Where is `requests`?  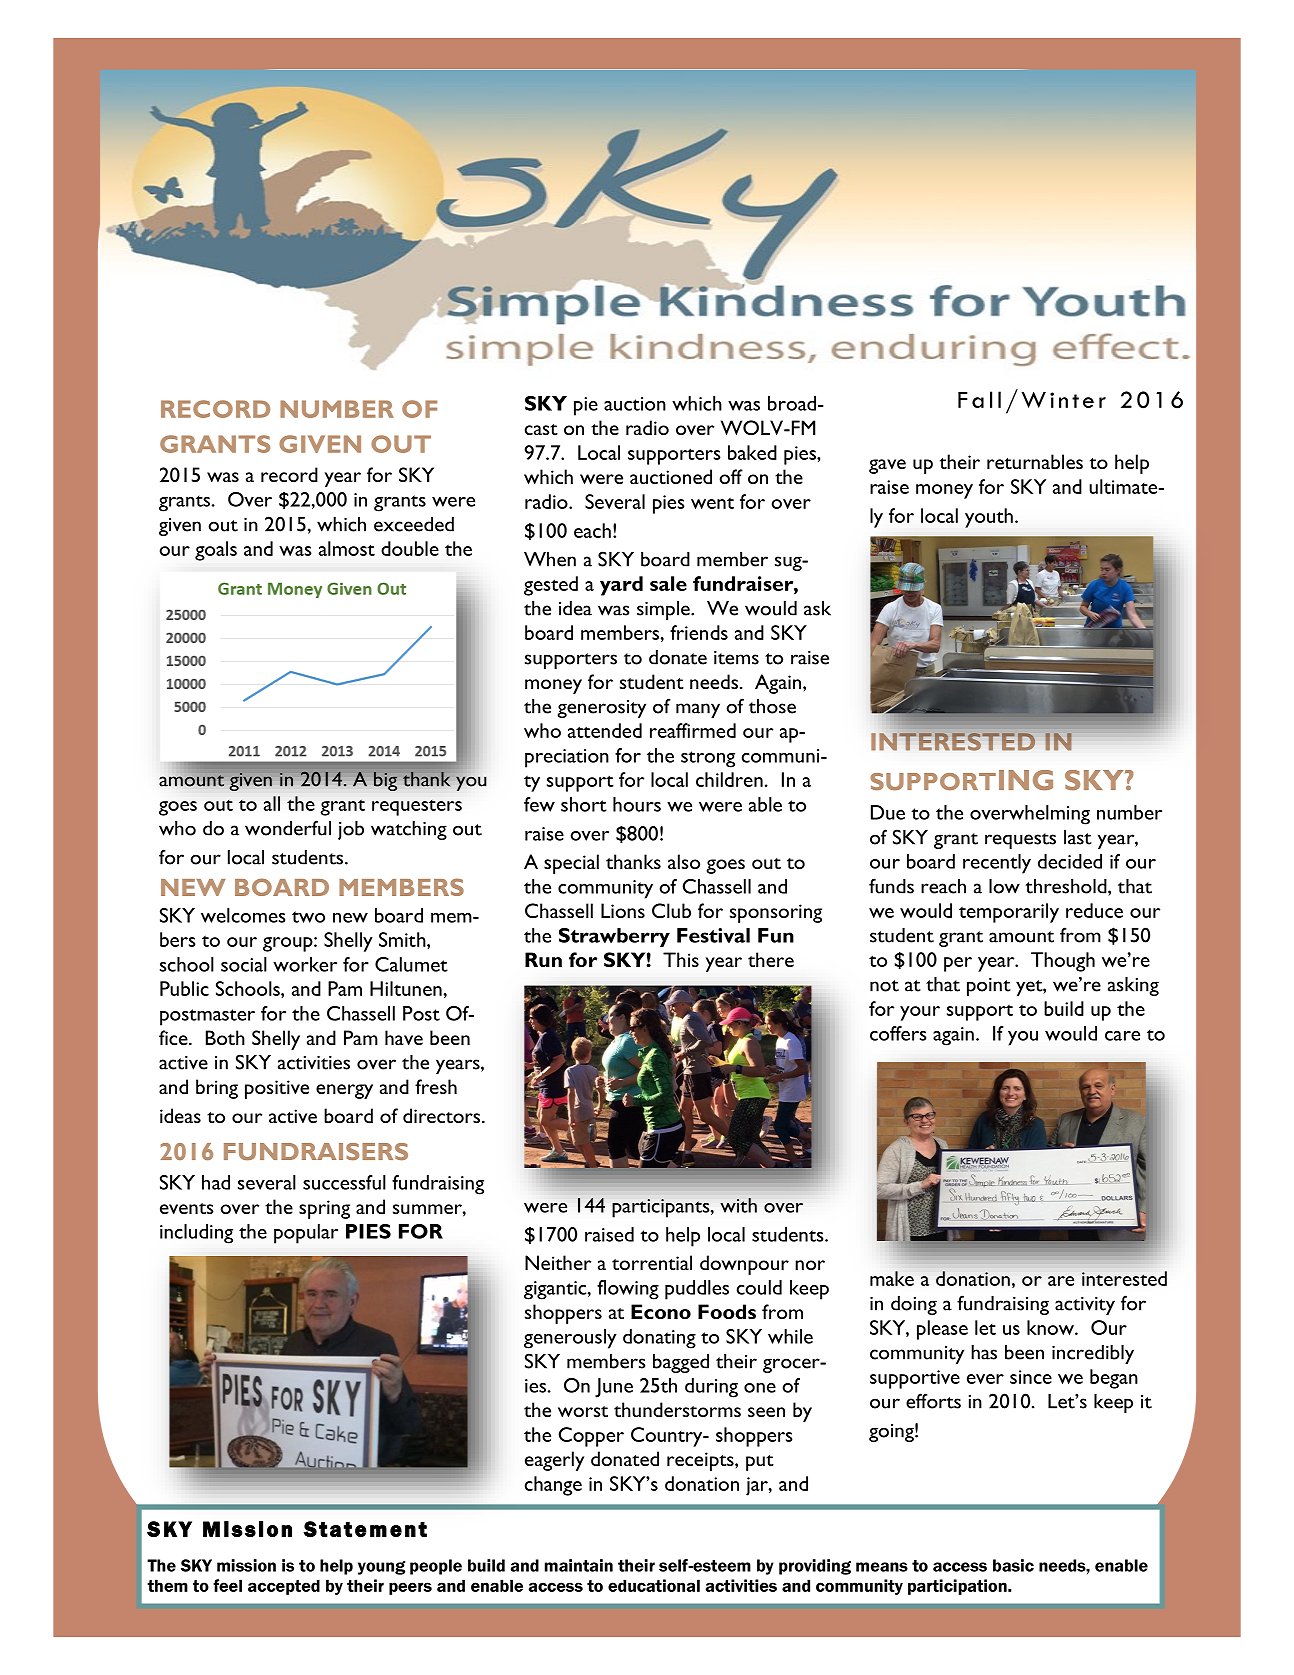 requests is located at coordinates (1020, 841).
